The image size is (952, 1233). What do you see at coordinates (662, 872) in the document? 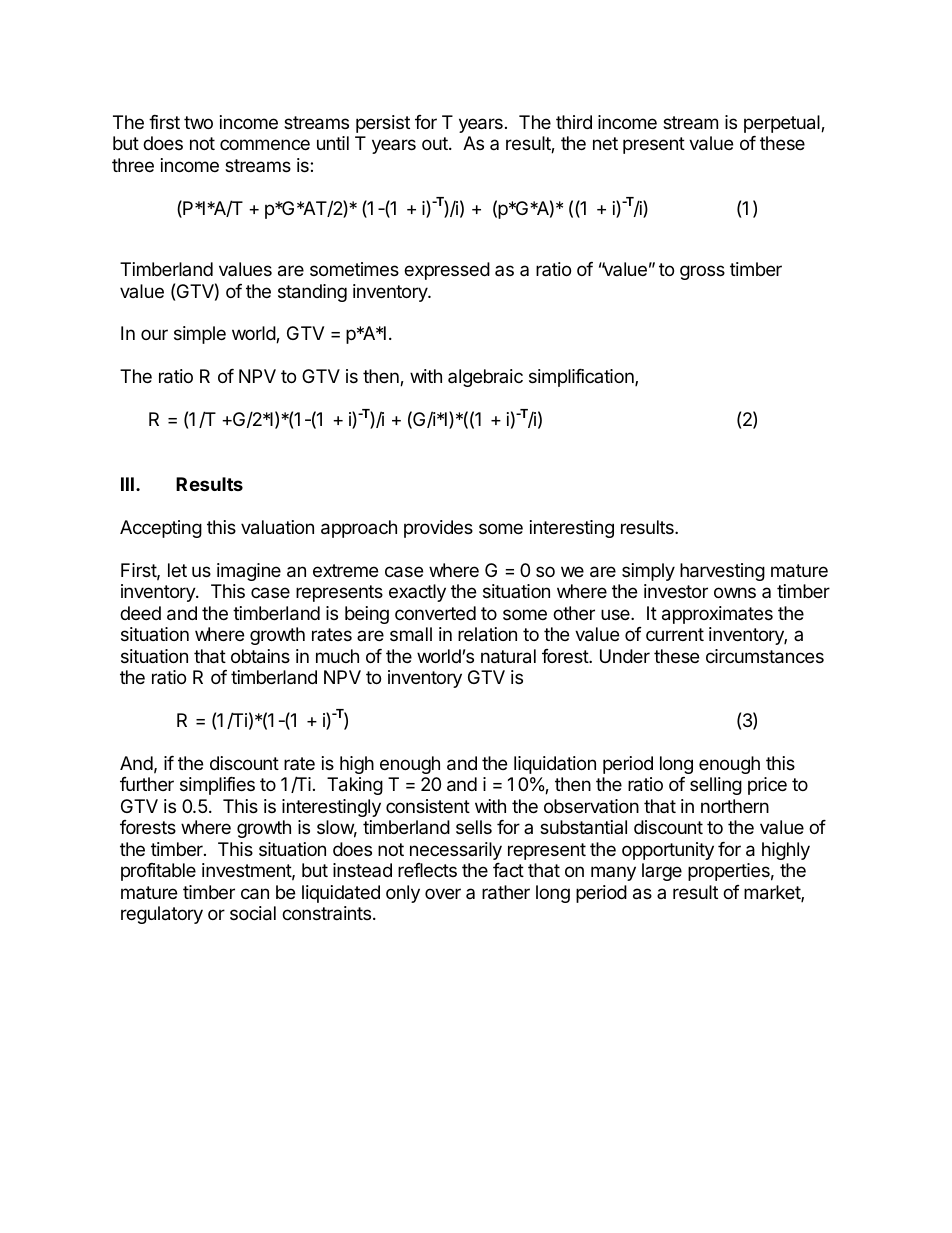
I see `large` at bounding box center [662, 872].
